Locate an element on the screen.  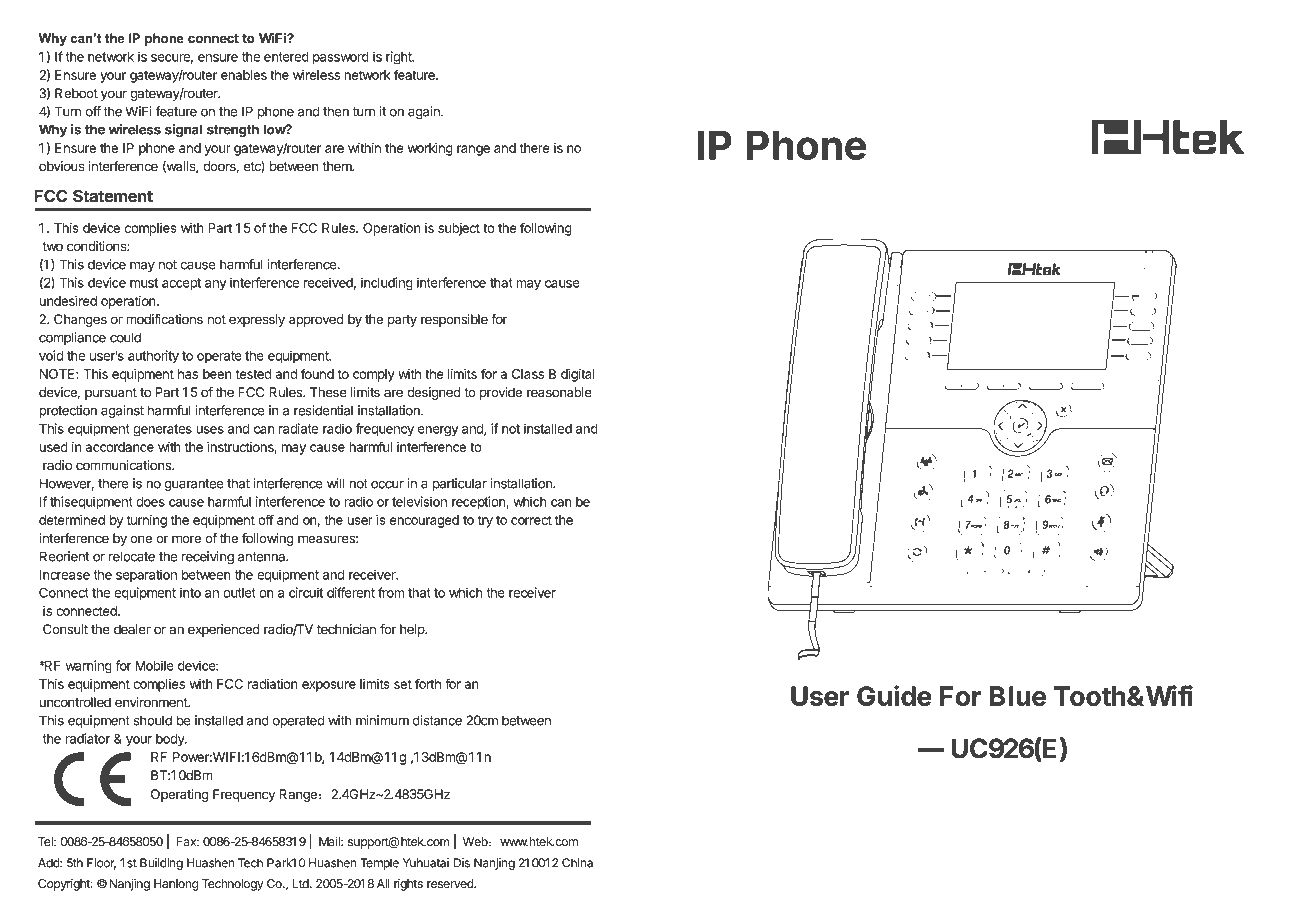
Class is located at coordinates (528, 374).
